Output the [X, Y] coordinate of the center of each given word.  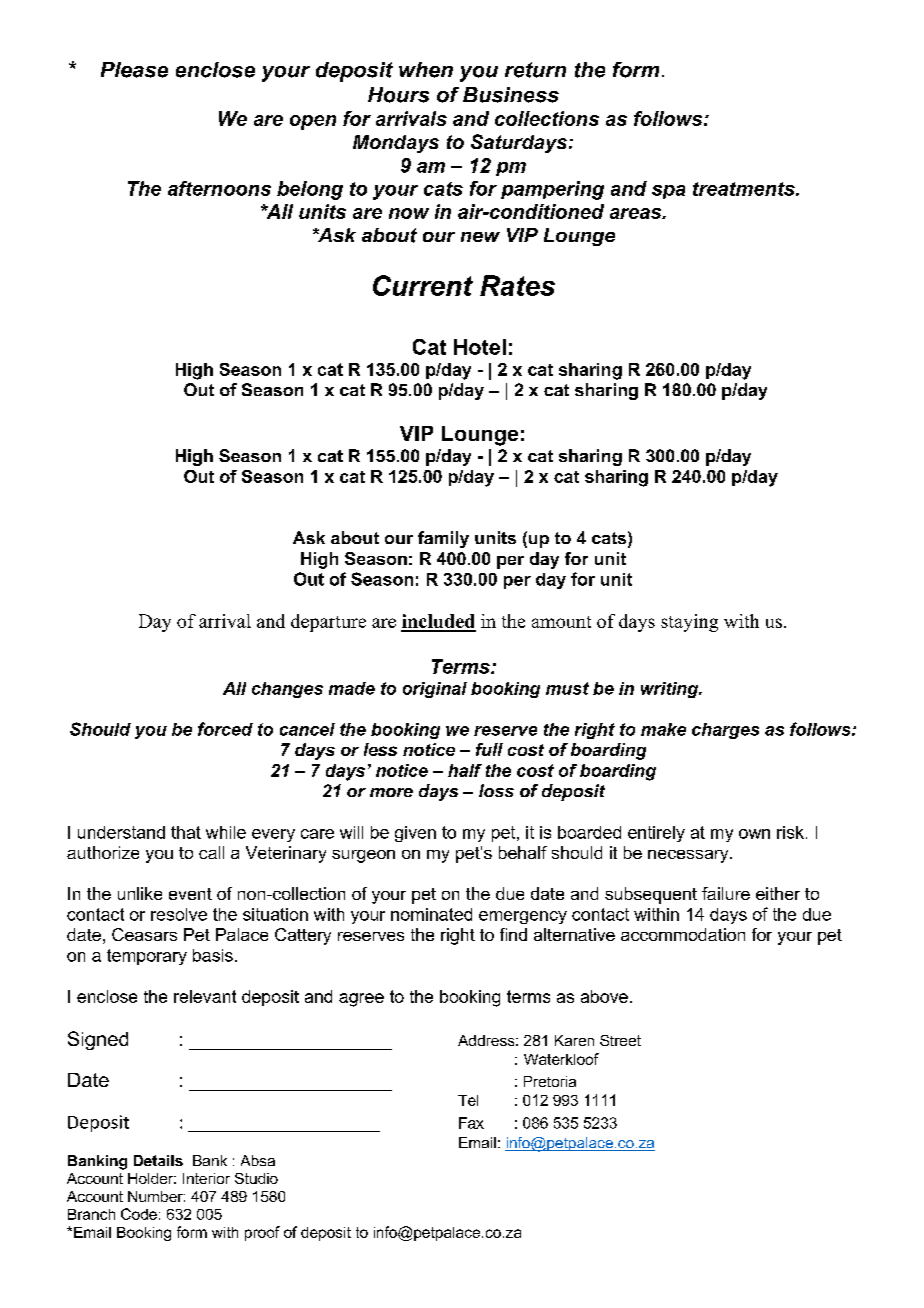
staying [689, 623]
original [435, 690]
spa [668, 192]
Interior [206, 1178]
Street [620, 1040]
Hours [398, 95]
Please [134, 70]
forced [225, 729]
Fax [471, 1123]
